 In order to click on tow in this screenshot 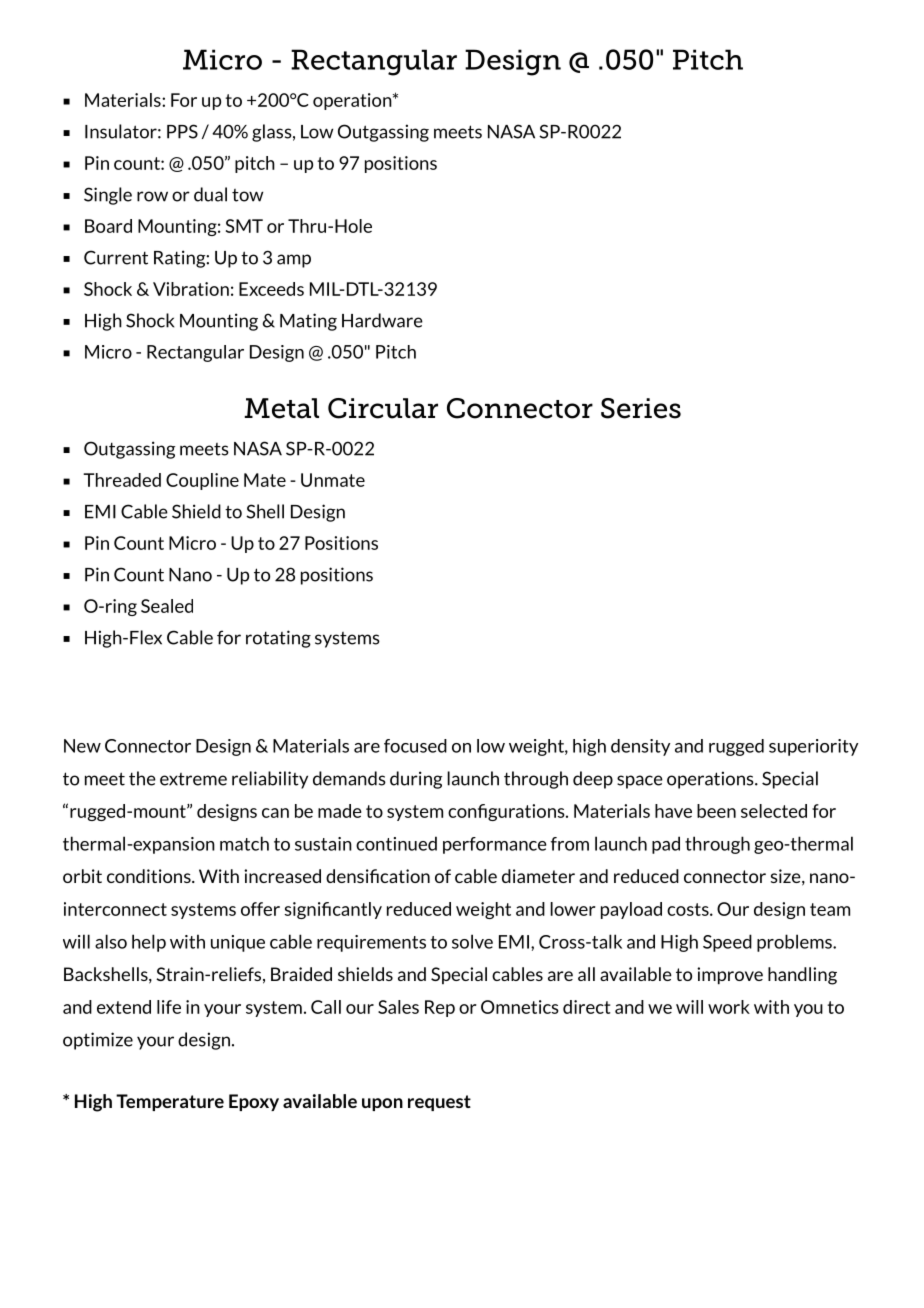, I will do `click(247, 195)`.
